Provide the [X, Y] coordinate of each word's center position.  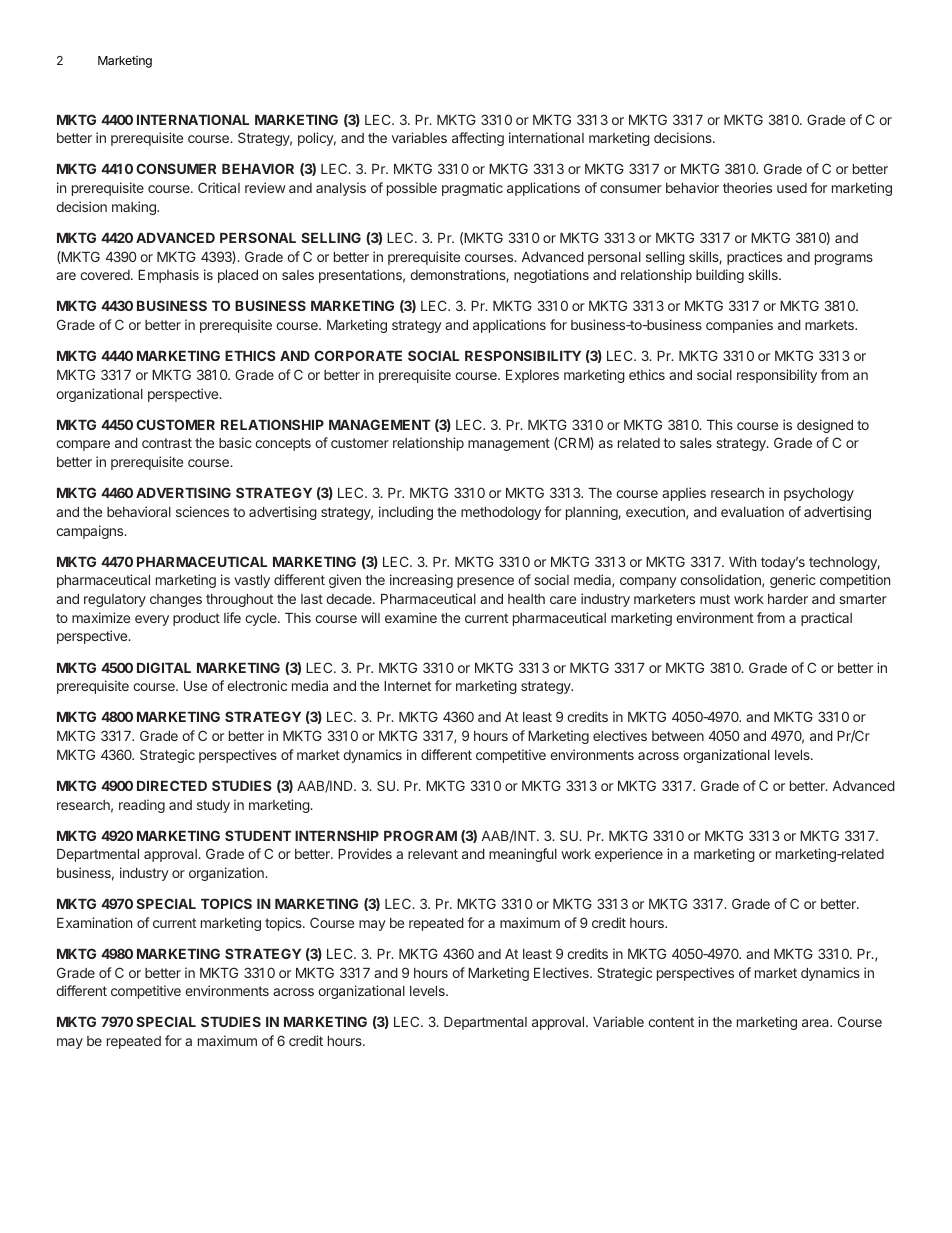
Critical [219, 187]
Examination [94, 922]
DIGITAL [164, 667]
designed [825, 426]
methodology [501, 513]
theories [747, 187]
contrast [167, 443]
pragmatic [472, 189]
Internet [407, 686]
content [671, 1022]
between [678, 736]
